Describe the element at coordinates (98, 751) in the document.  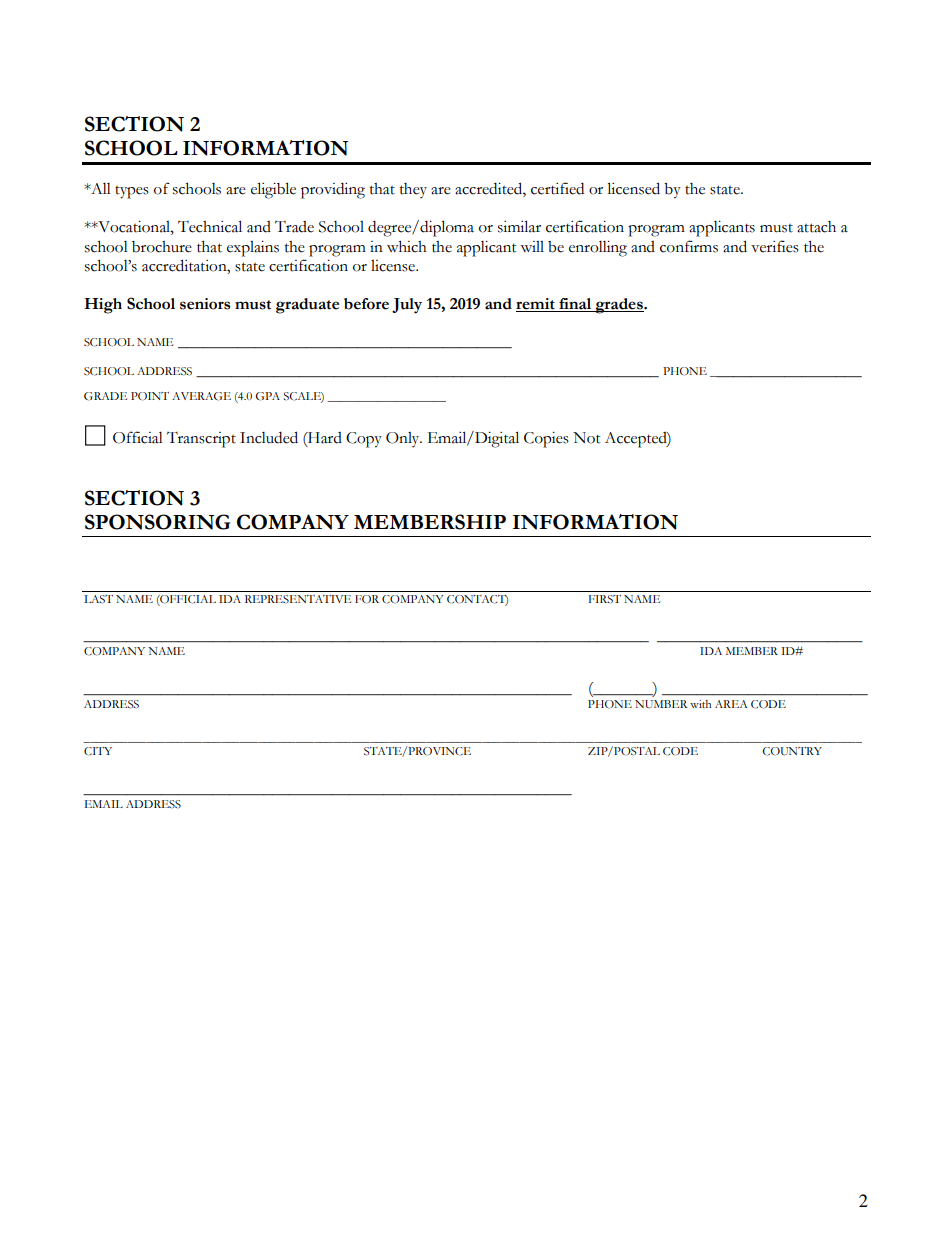
I see `CITY` at that location.
